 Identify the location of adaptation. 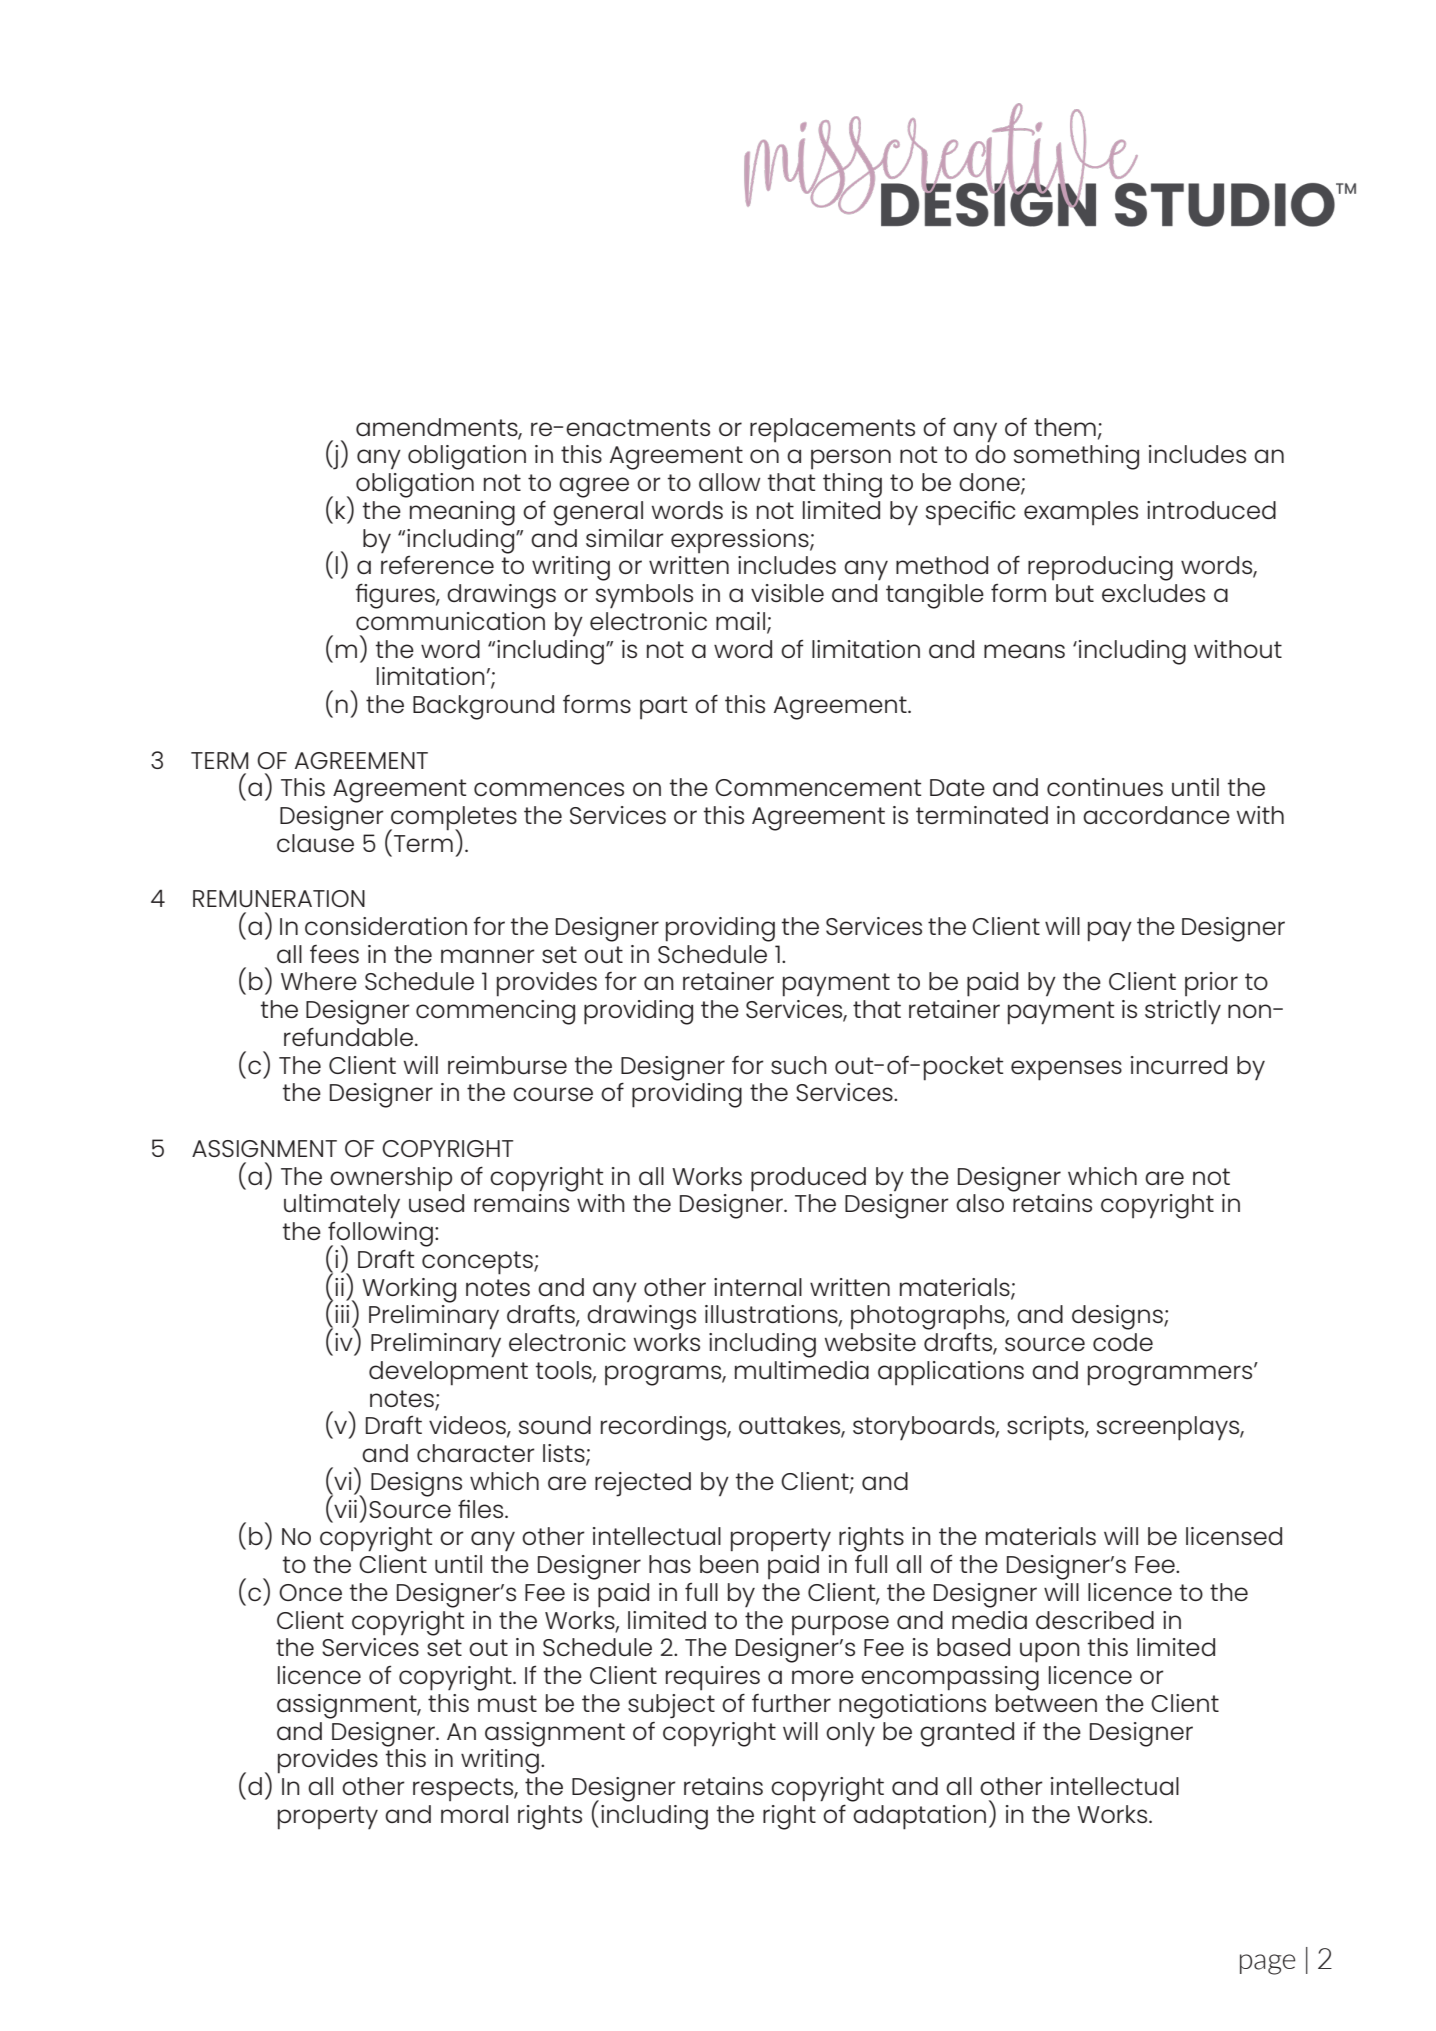
(919, 1817).
